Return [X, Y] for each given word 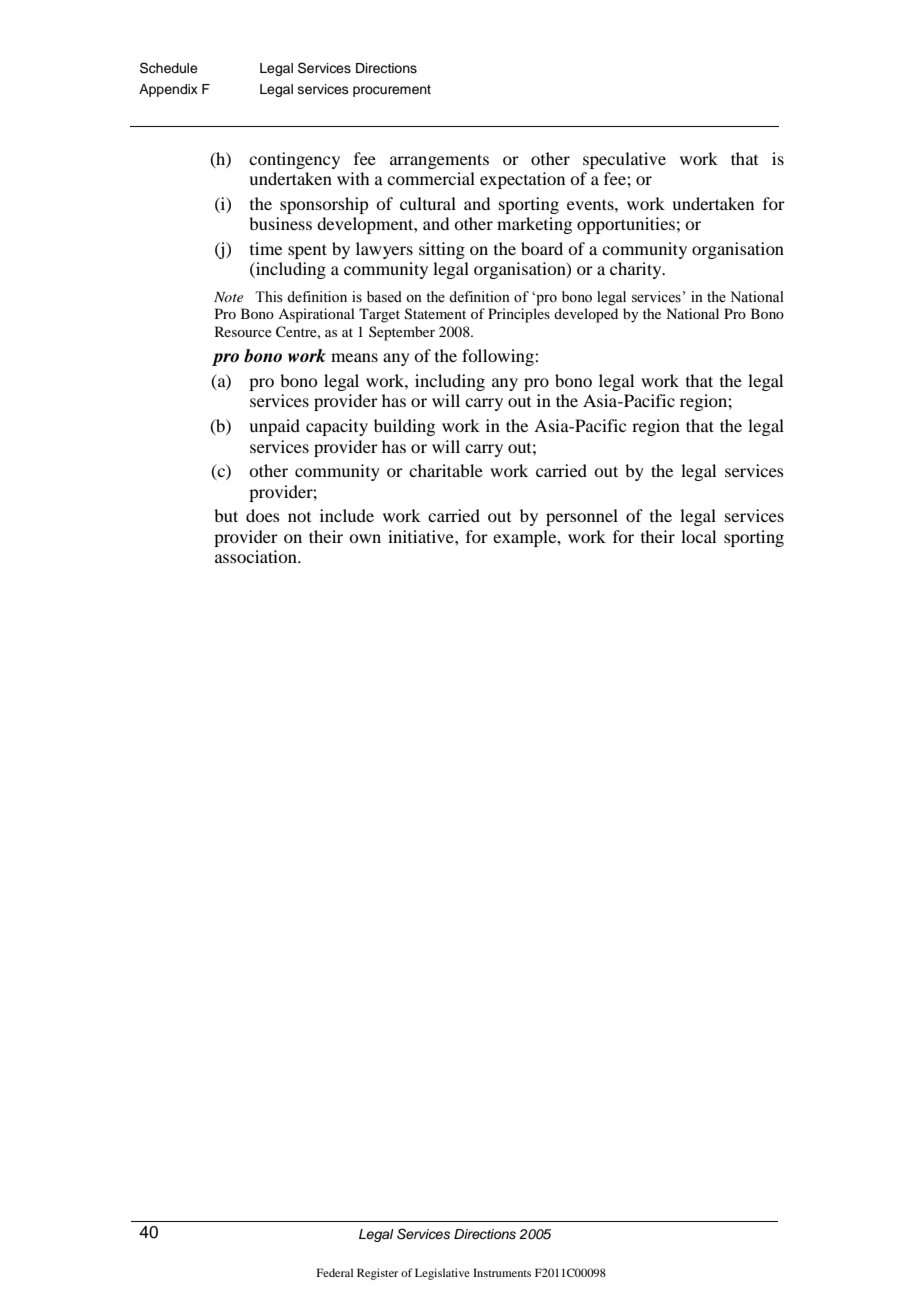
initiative [422, 536]
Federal [335, 1272]
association [257, 556]
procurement [392, 91]
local [698, 536]
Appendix [168, 90]
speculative [624, 160]
